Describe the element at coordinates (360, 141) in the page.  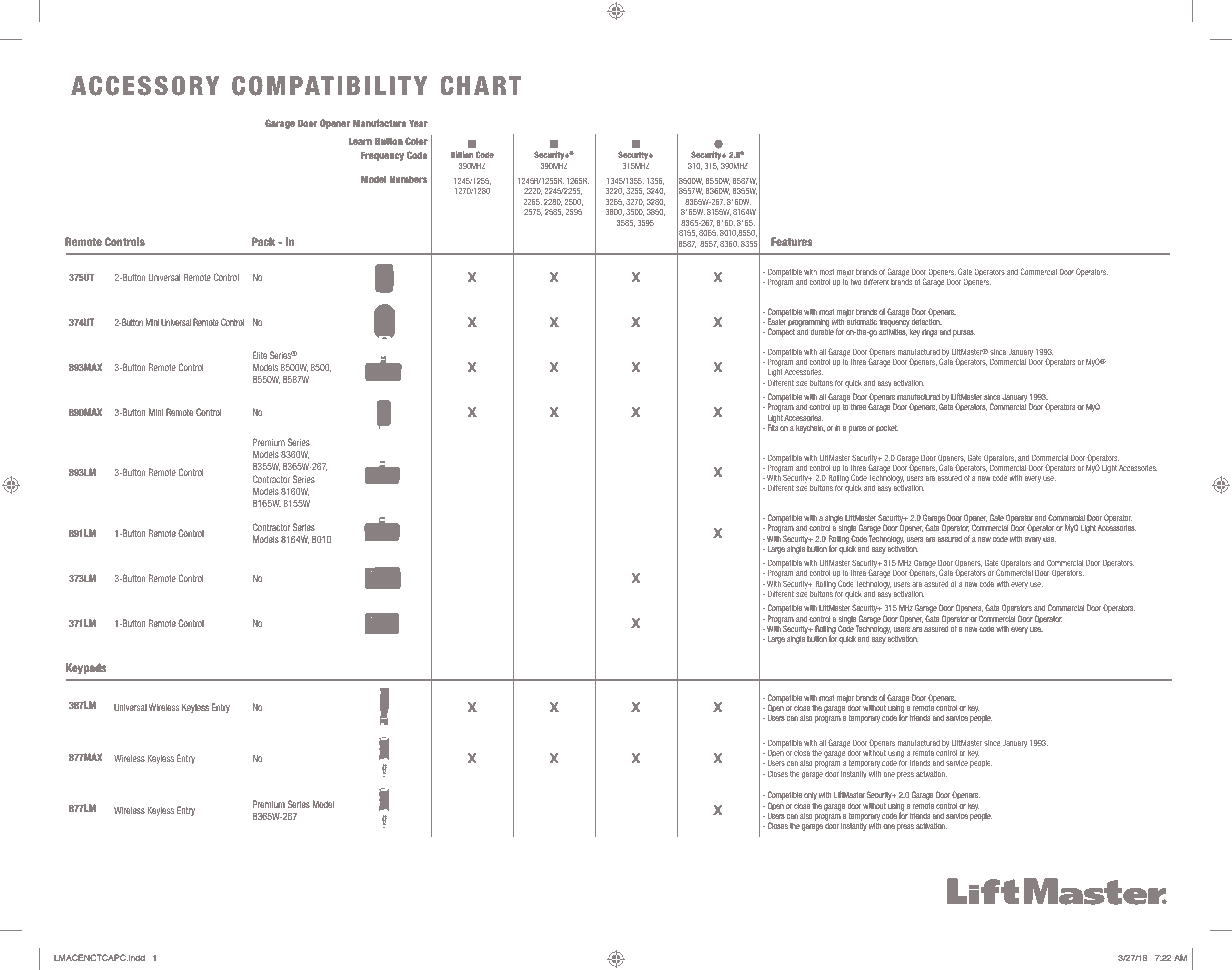
I see `Learn` at that location.
